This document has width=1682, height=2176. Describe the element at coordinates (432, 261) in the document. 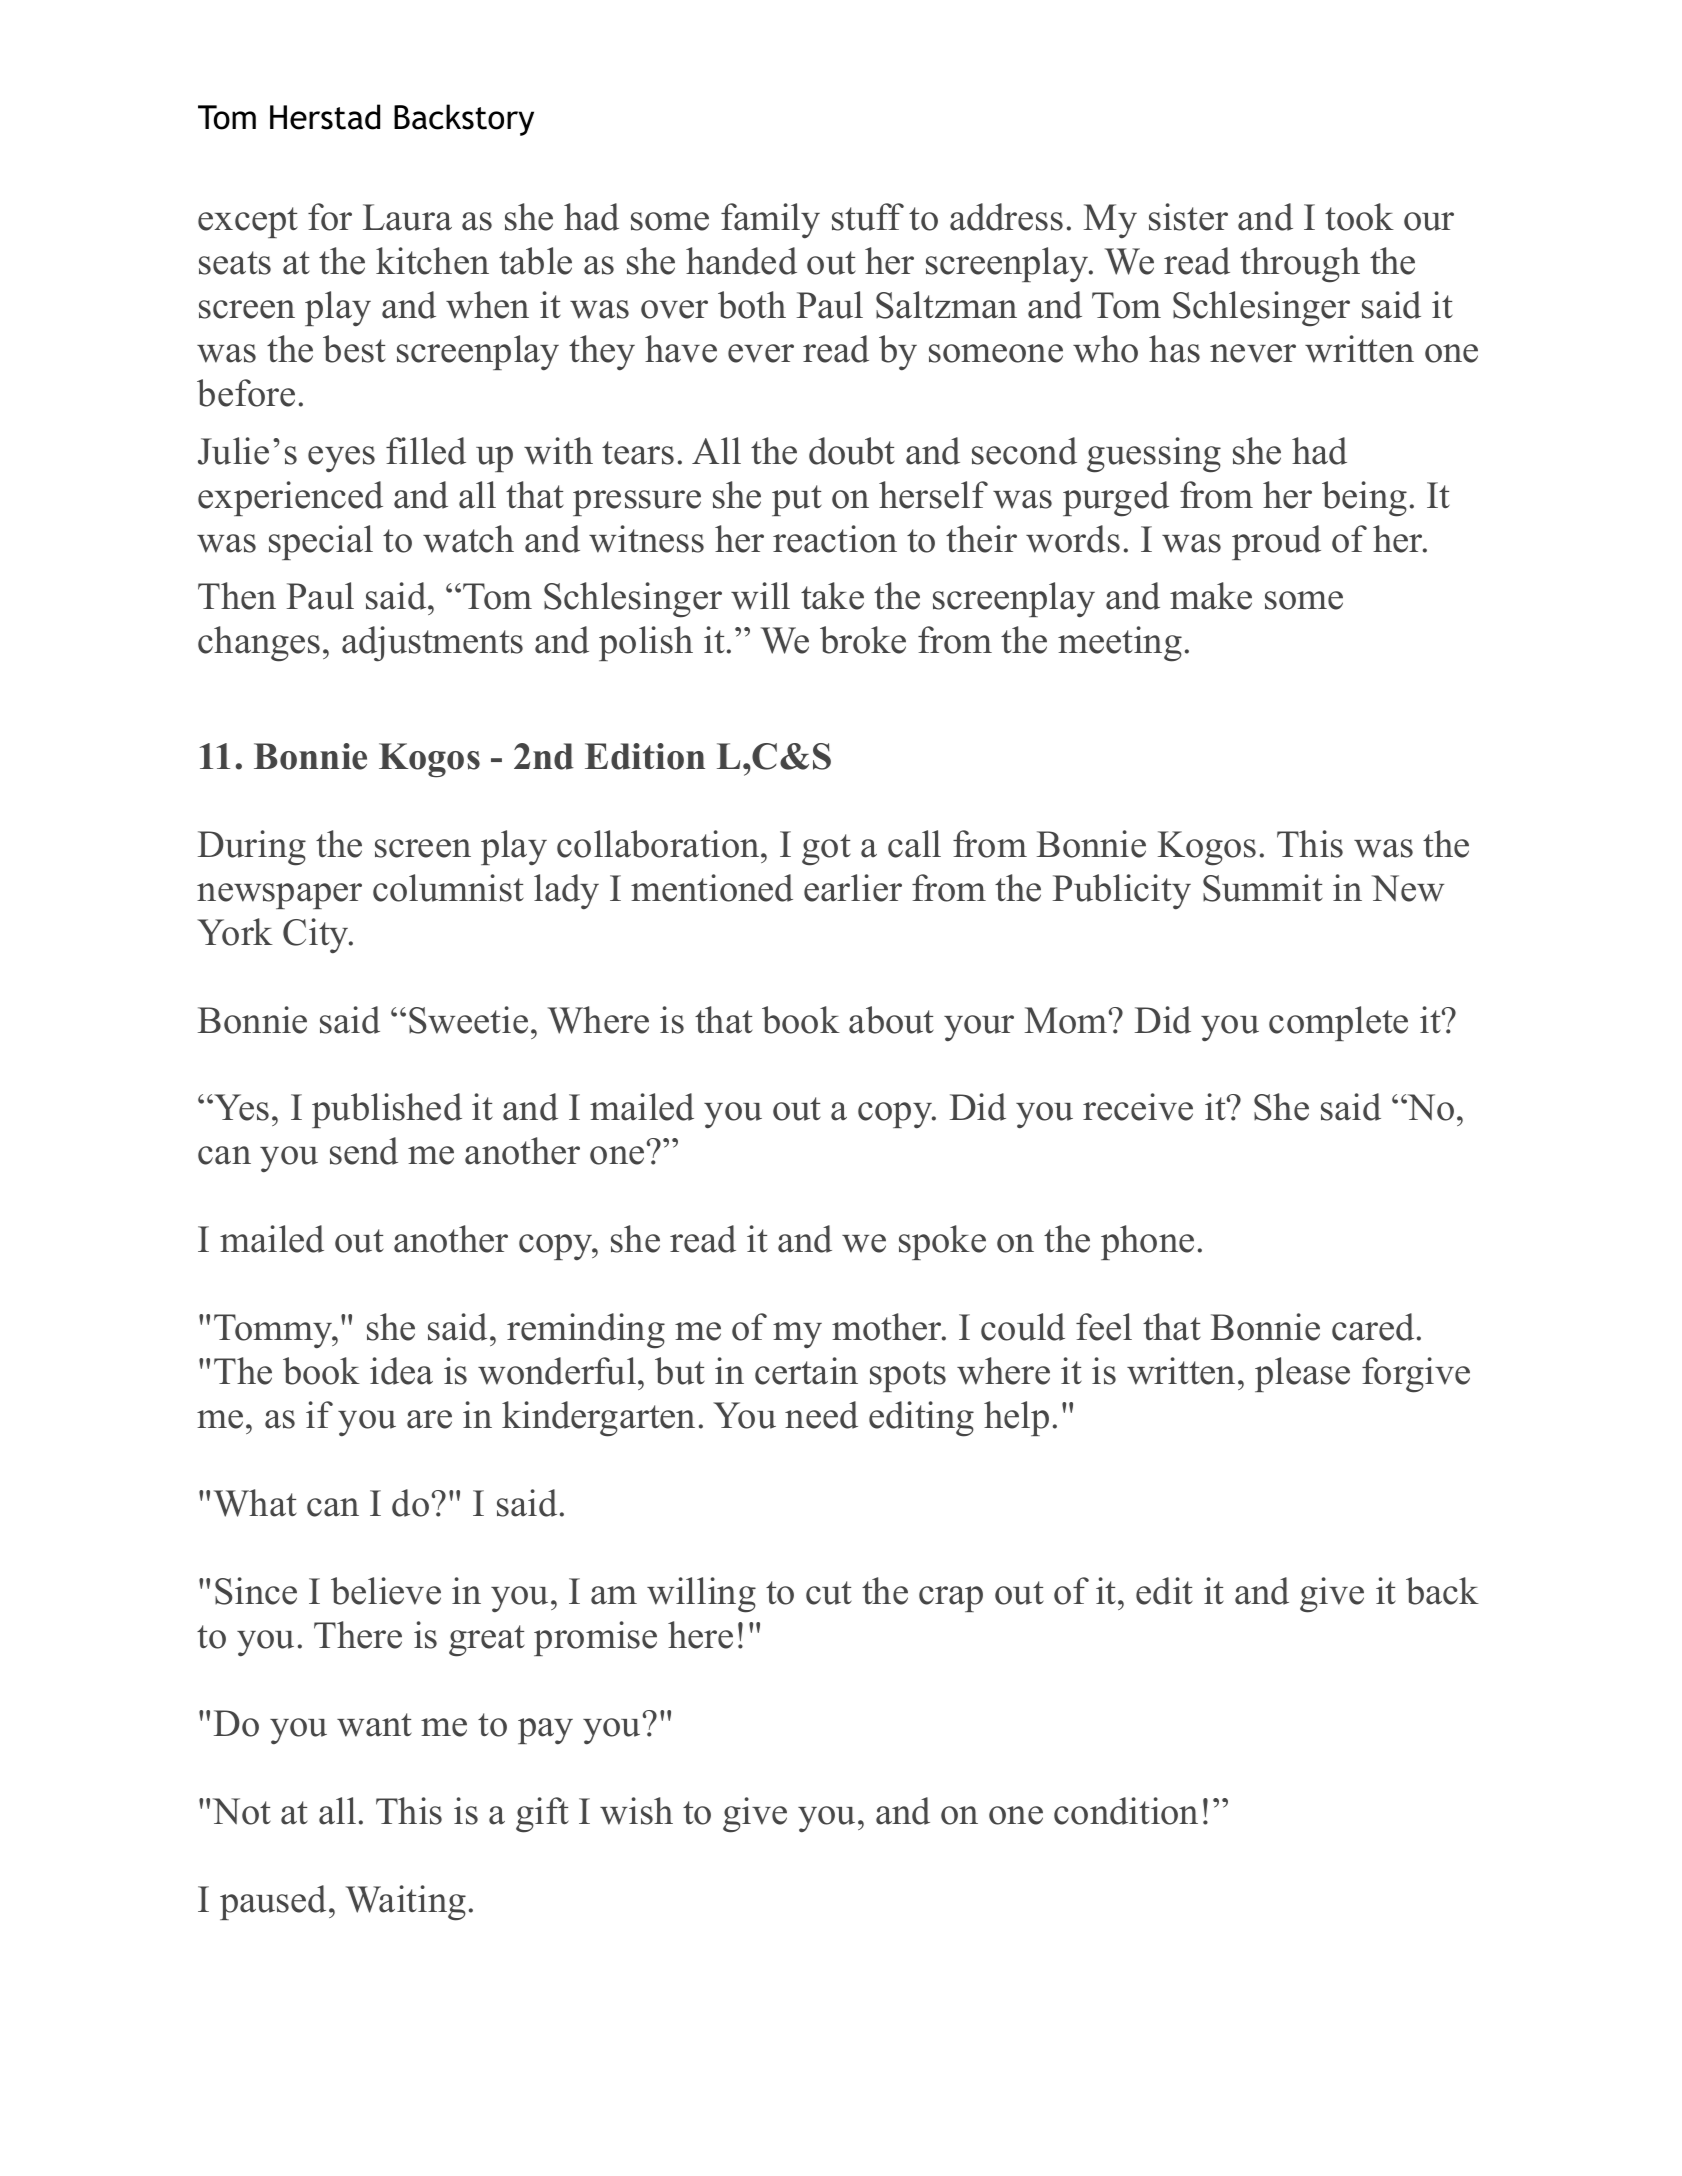

I see `kitchen` at that location.
